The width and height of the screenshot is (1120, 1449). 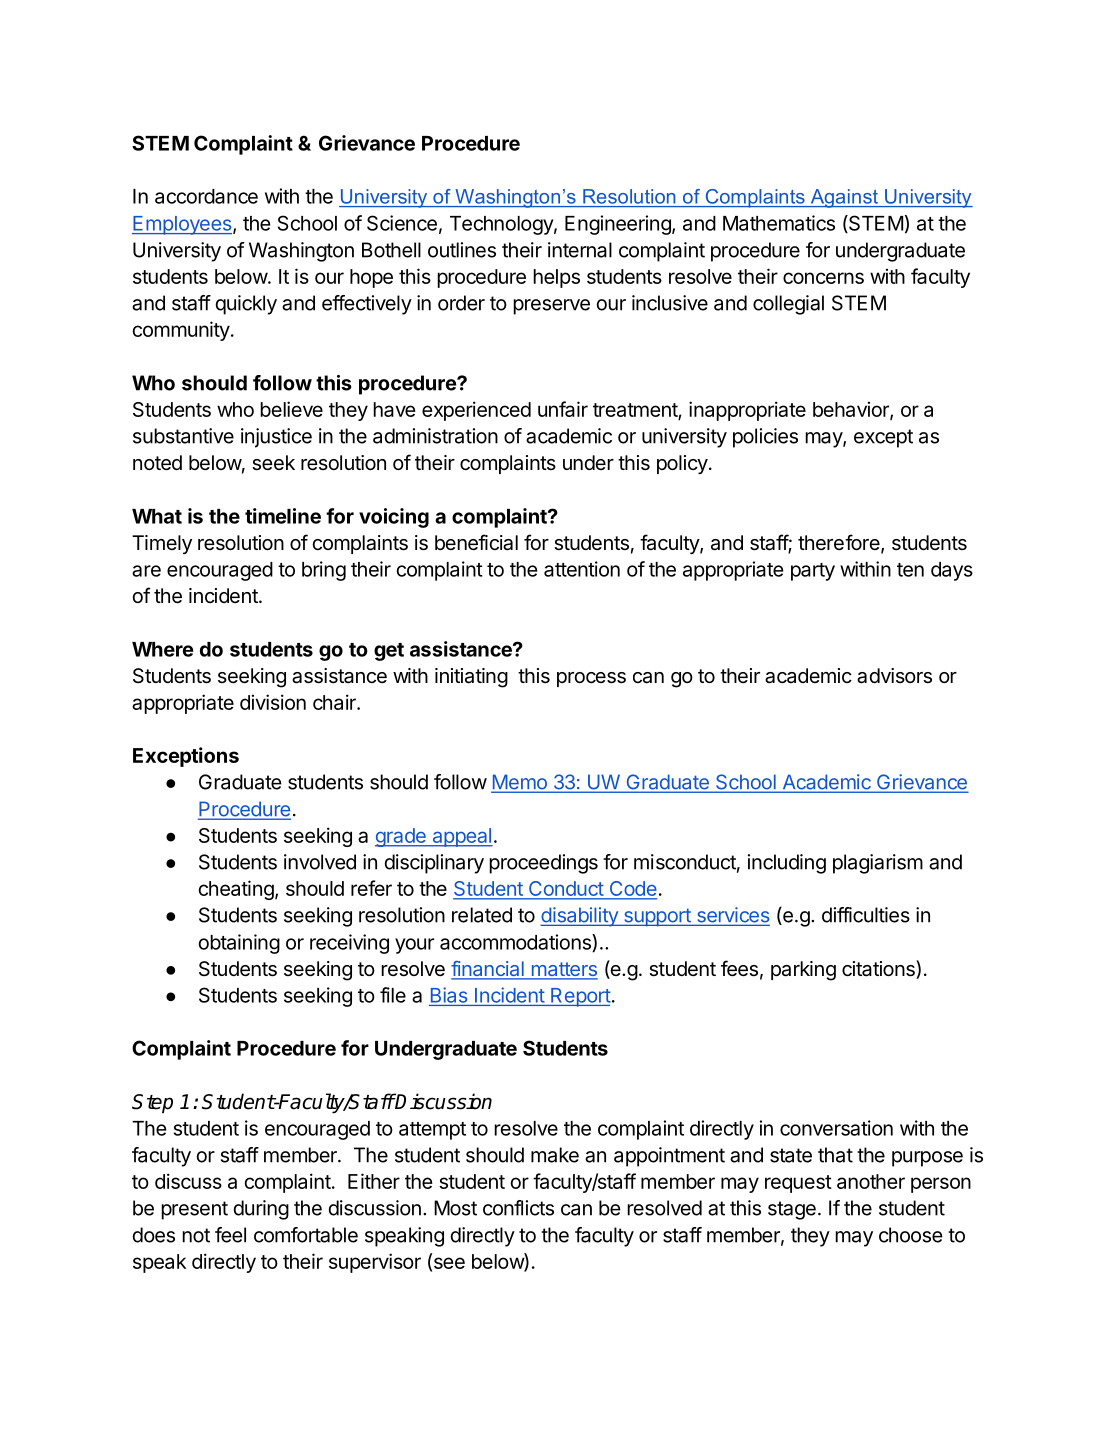 What do you see at coordinates (230, 1235) in the screenshot?
I see `feel` at bounding box center [230, 1235].
